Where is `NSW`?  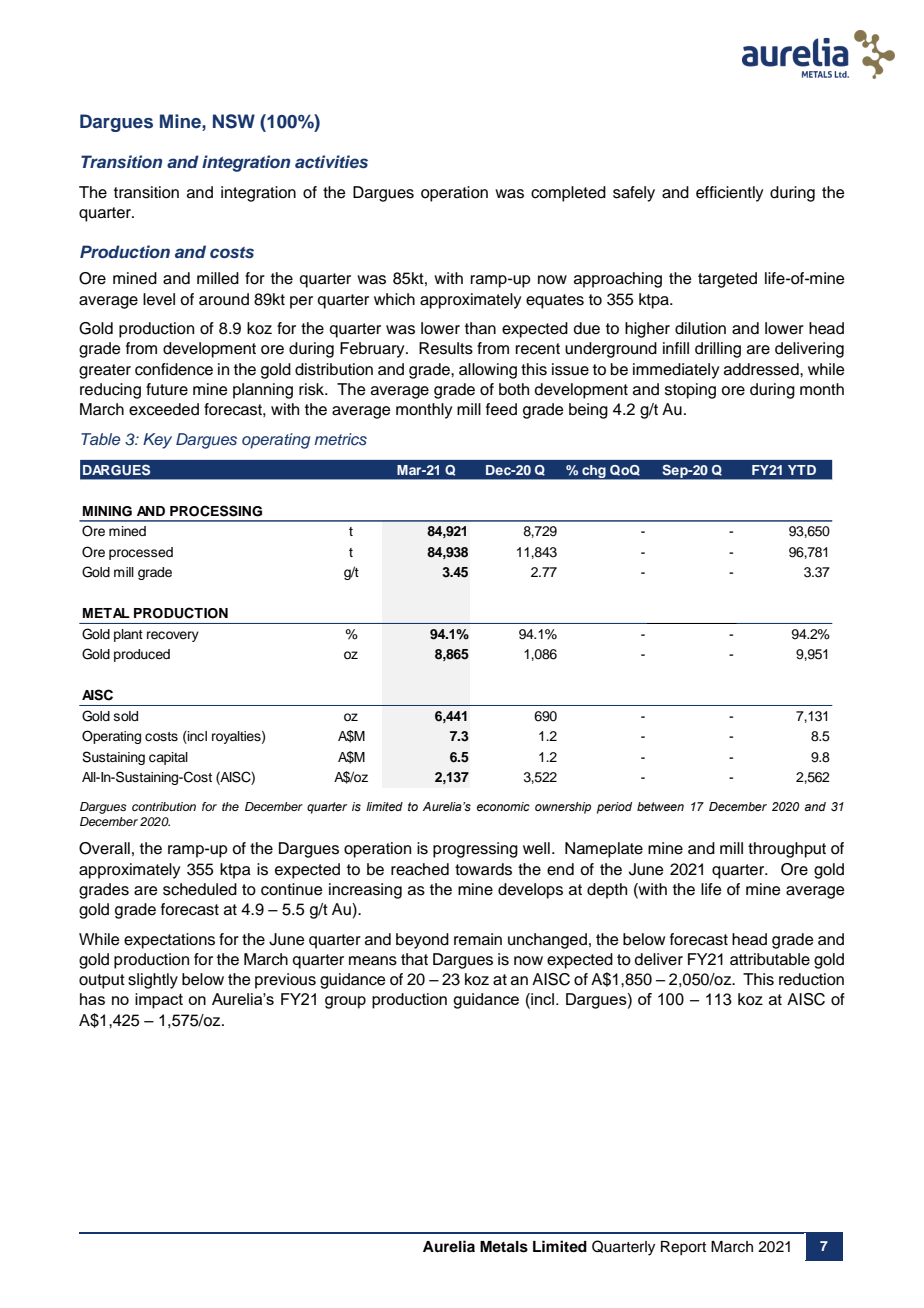
NSW is located at coordinates (234, 121).
